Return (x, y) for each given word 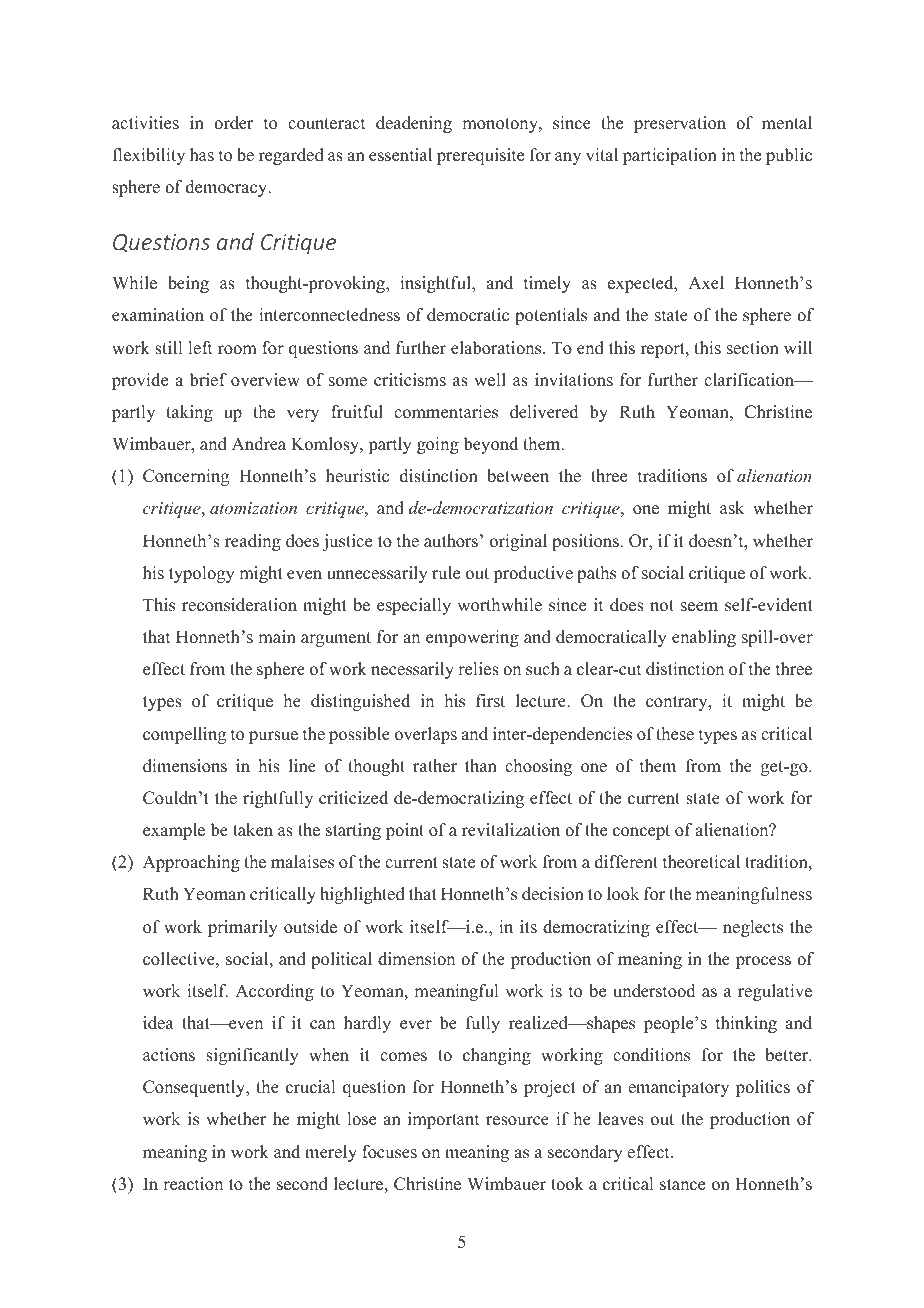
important (443, 1120)
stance (682, 1185)
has (202, 155)
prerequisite (480, 156)
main (277, 636)
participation (670, 156)
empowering (472, 638)
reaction (193, 1184)
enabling (704, 638)
